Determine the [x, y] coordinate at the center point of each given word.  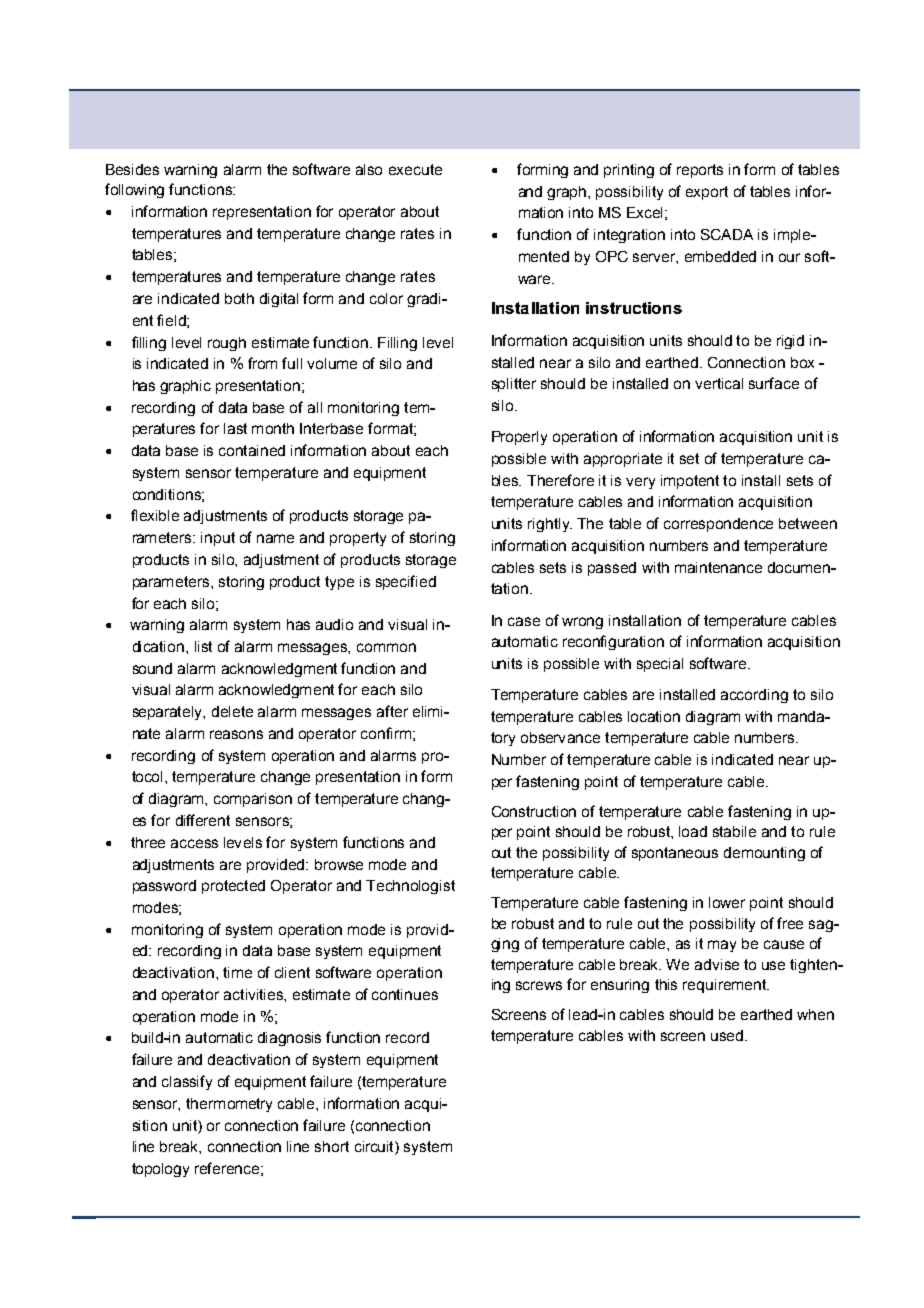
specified [406, 582]
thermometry [229, 1105]
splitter [514, 385]
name [275, 538]
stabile [734, 831]
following [134, 190]
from [262, 363]
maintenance [718, 567]
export [707, 193]
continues [405, 994]
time [237, 972]
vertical [719, 383]
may [722, 946]
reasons [236, 734]
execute [415, 169]
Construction [534, 811]
